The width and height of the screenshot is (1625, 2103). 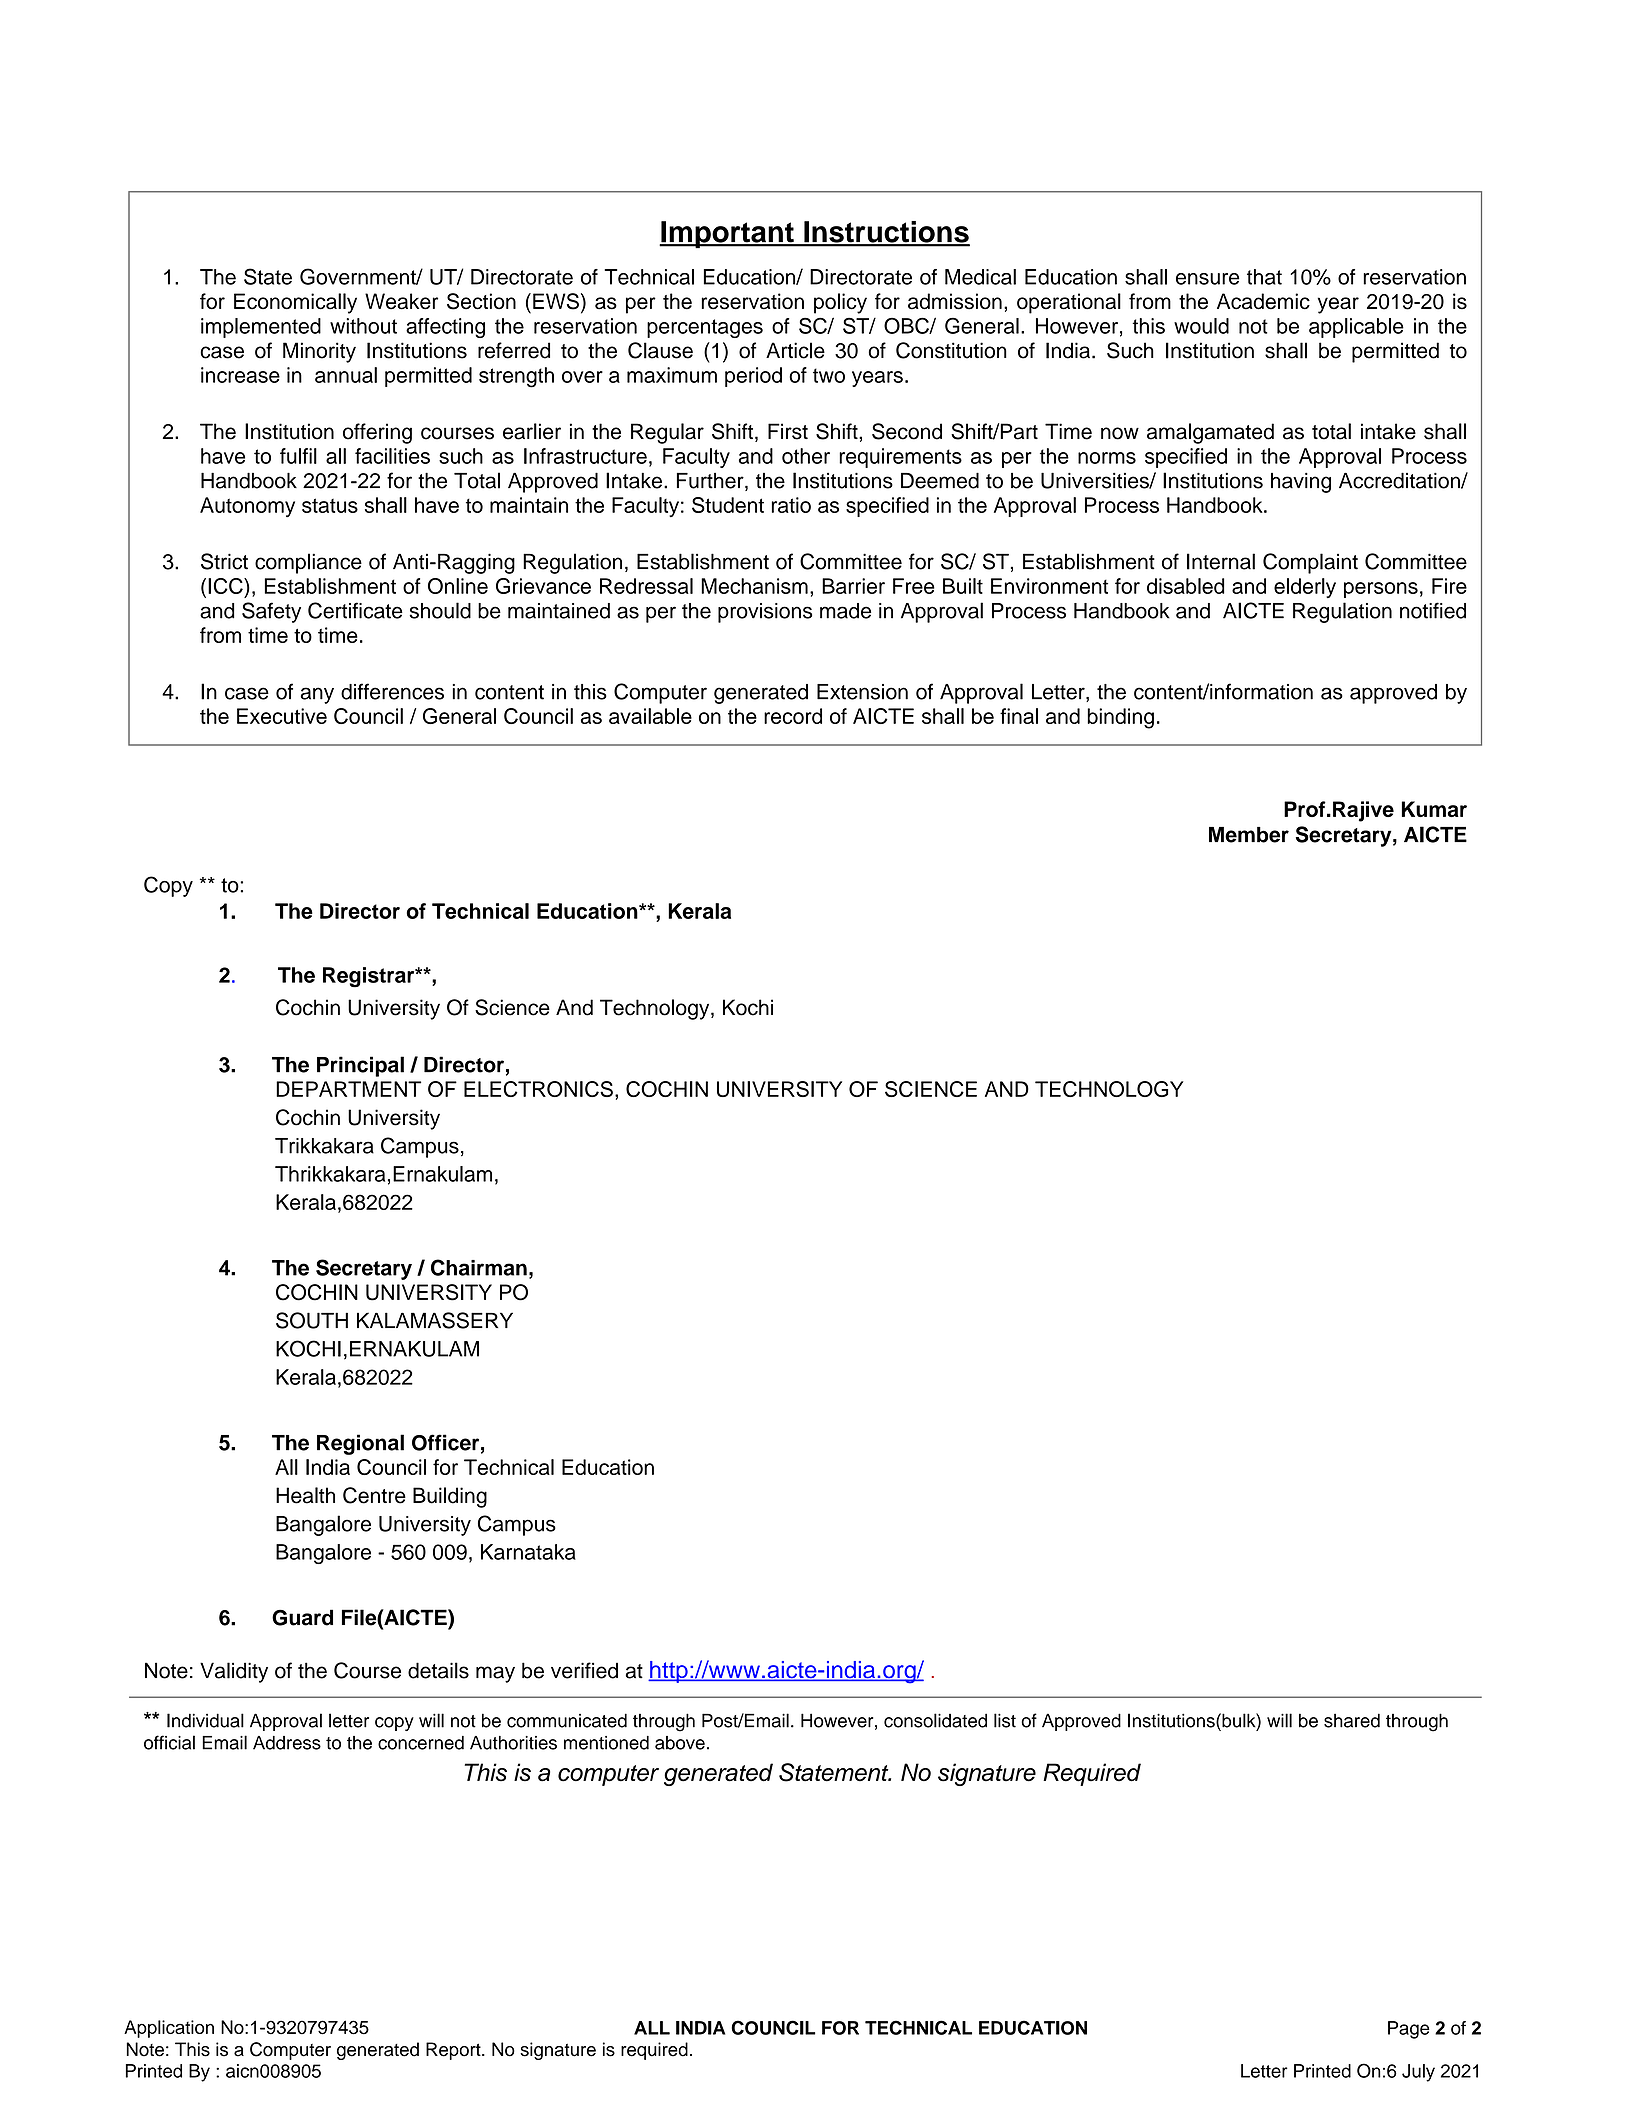 What do you see at coordinates (1249, 835) in the screenshot?
I see `Member` at bounding box center [1249, 835].
